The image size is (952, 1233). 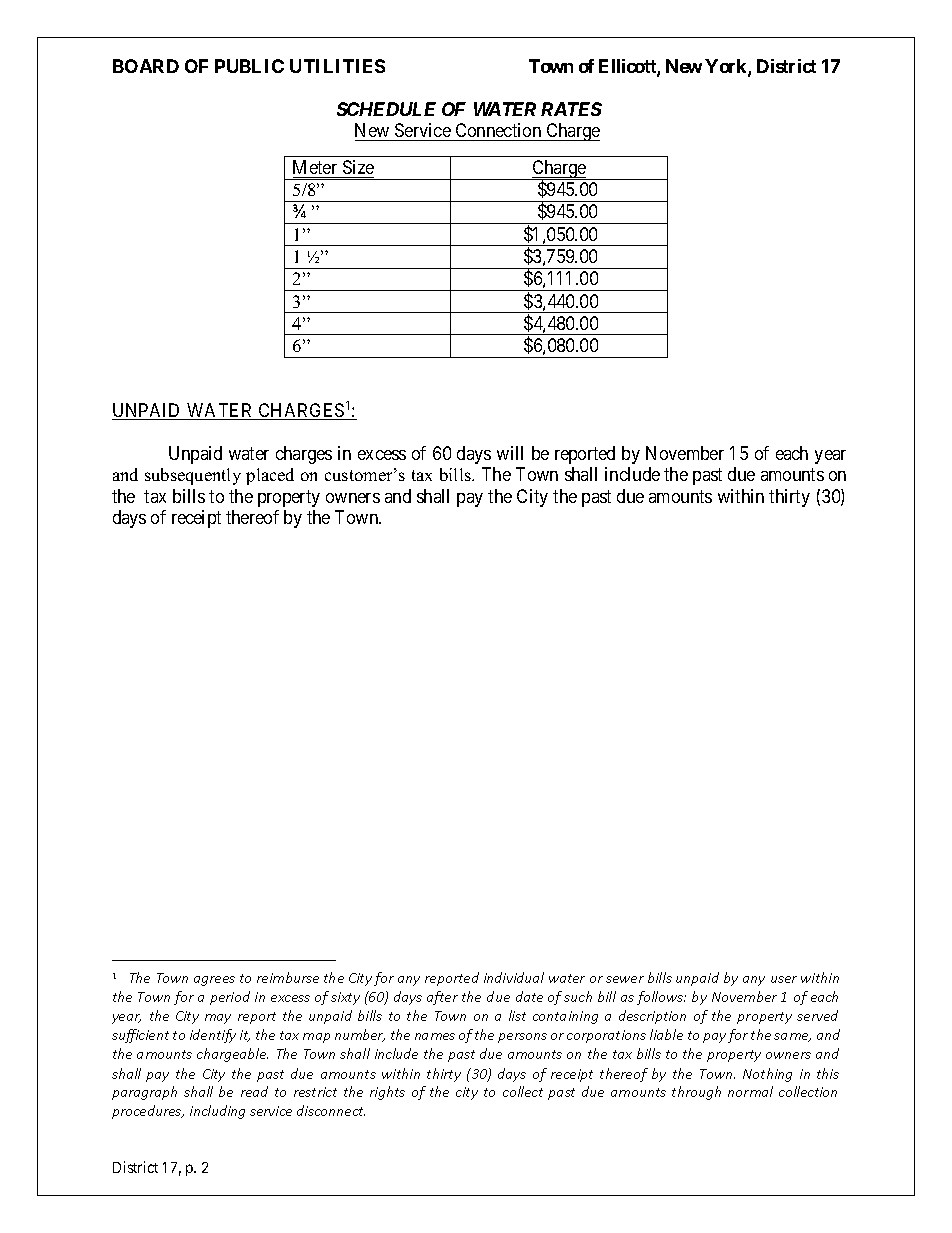 I want to click on normal, so click(x=750, y=1091).
